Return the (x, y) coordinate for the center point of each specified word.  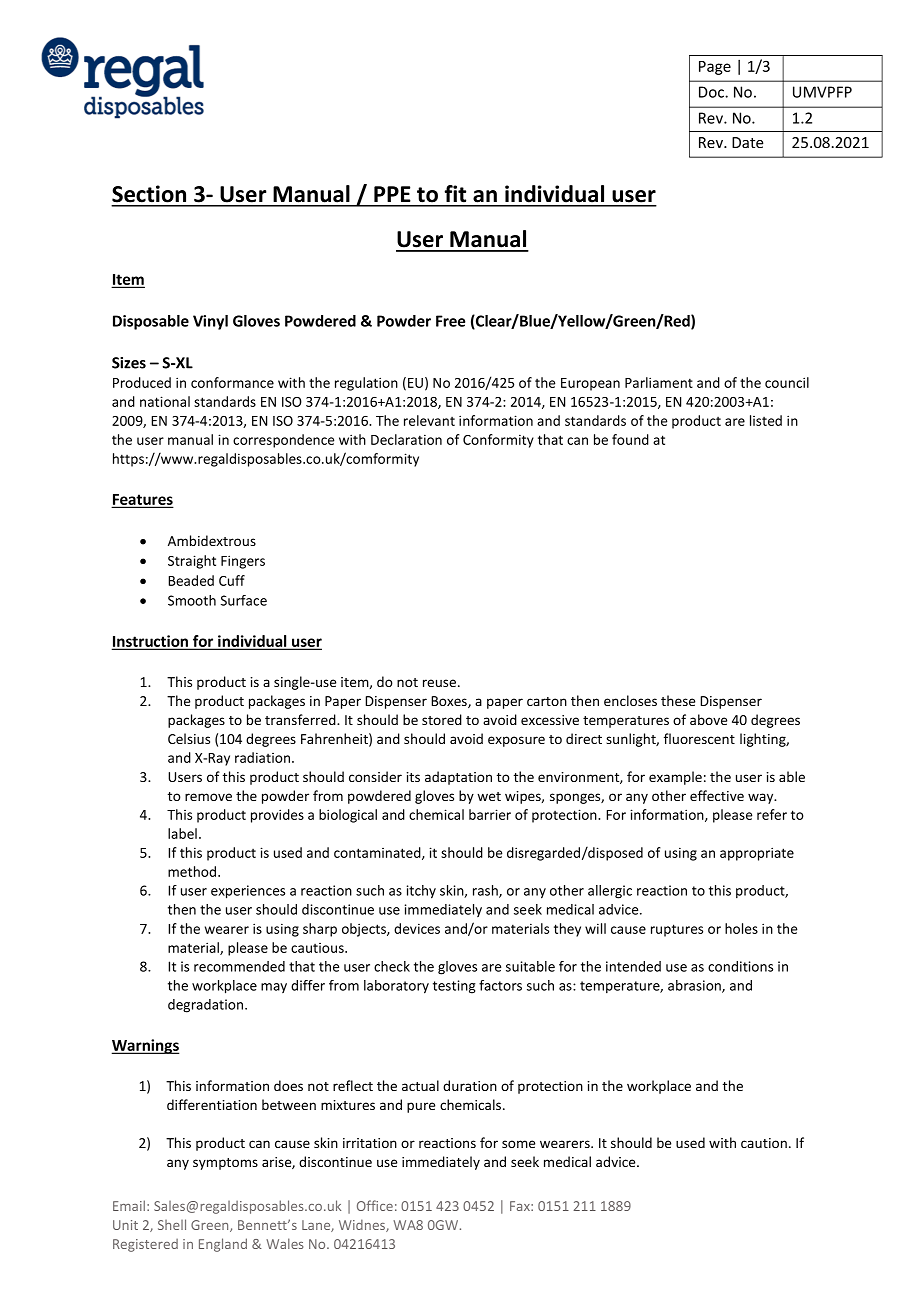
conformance (232, 382)
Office (375, 1205)
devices (417, 928)
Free (450, 321)
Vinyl (210, 322)
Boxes (450, 702)
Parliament (659, 382)
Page (715, 68)
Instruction (151, 642)
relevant (429, 420)
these (678, 700)
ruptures (677, 930)
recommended (239, 966)
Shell (172, 1224)
